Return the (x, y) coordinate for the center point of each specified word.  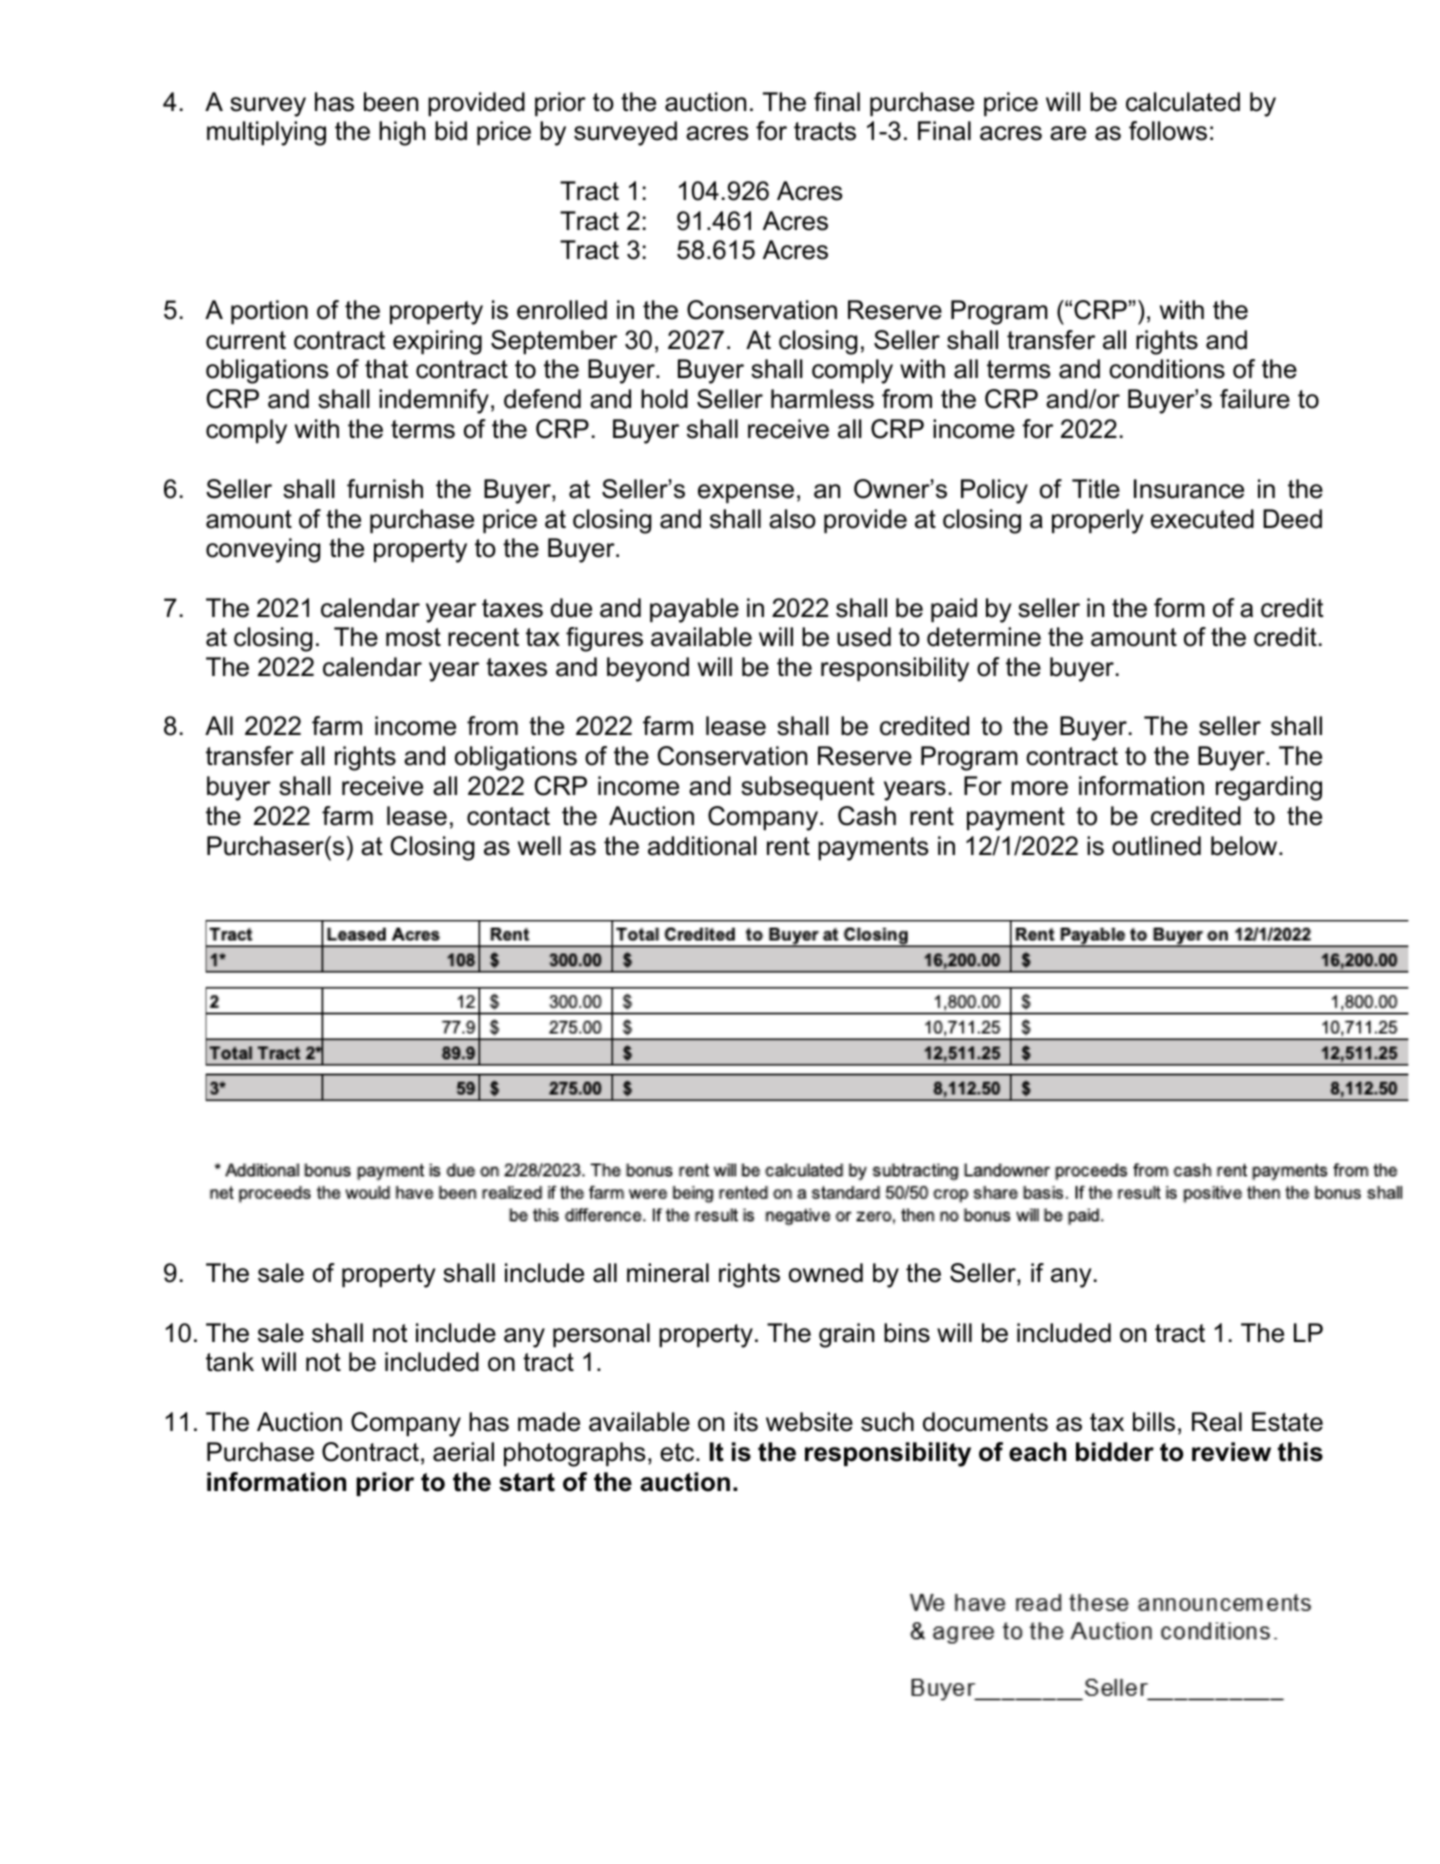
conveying (263, 550)
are (1068, 133)
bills (1154, 1422)
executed (1202, 519)
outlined (1156, 846)
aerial (463, 1452)
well (539, 846)
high (402, 133)
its (746, 1422)
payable (694, 610)
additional (702, 846)
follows (1168, 131)
